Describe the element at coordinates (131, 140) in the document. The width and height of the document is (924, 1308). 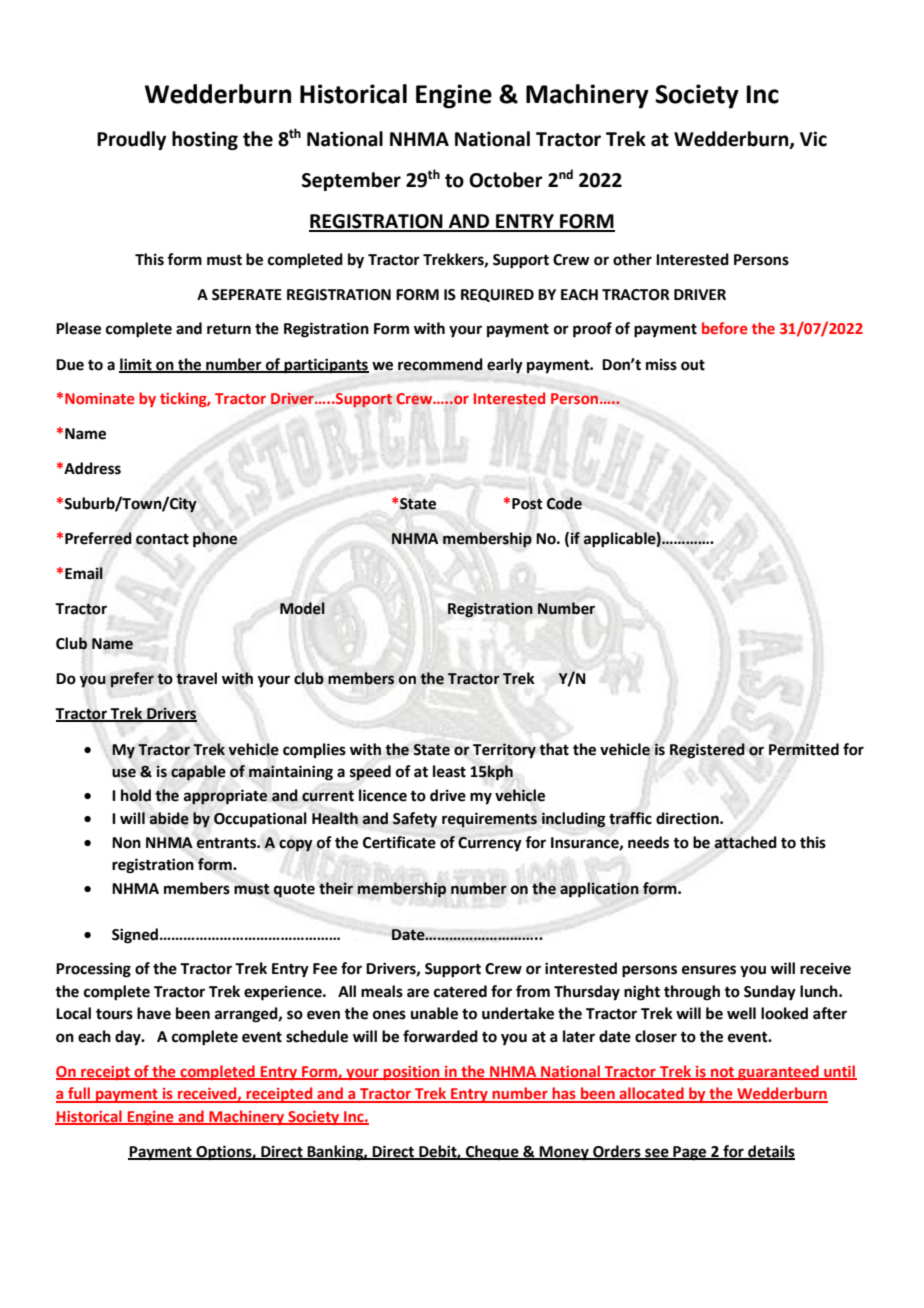
I see `Proudly` at that location.
